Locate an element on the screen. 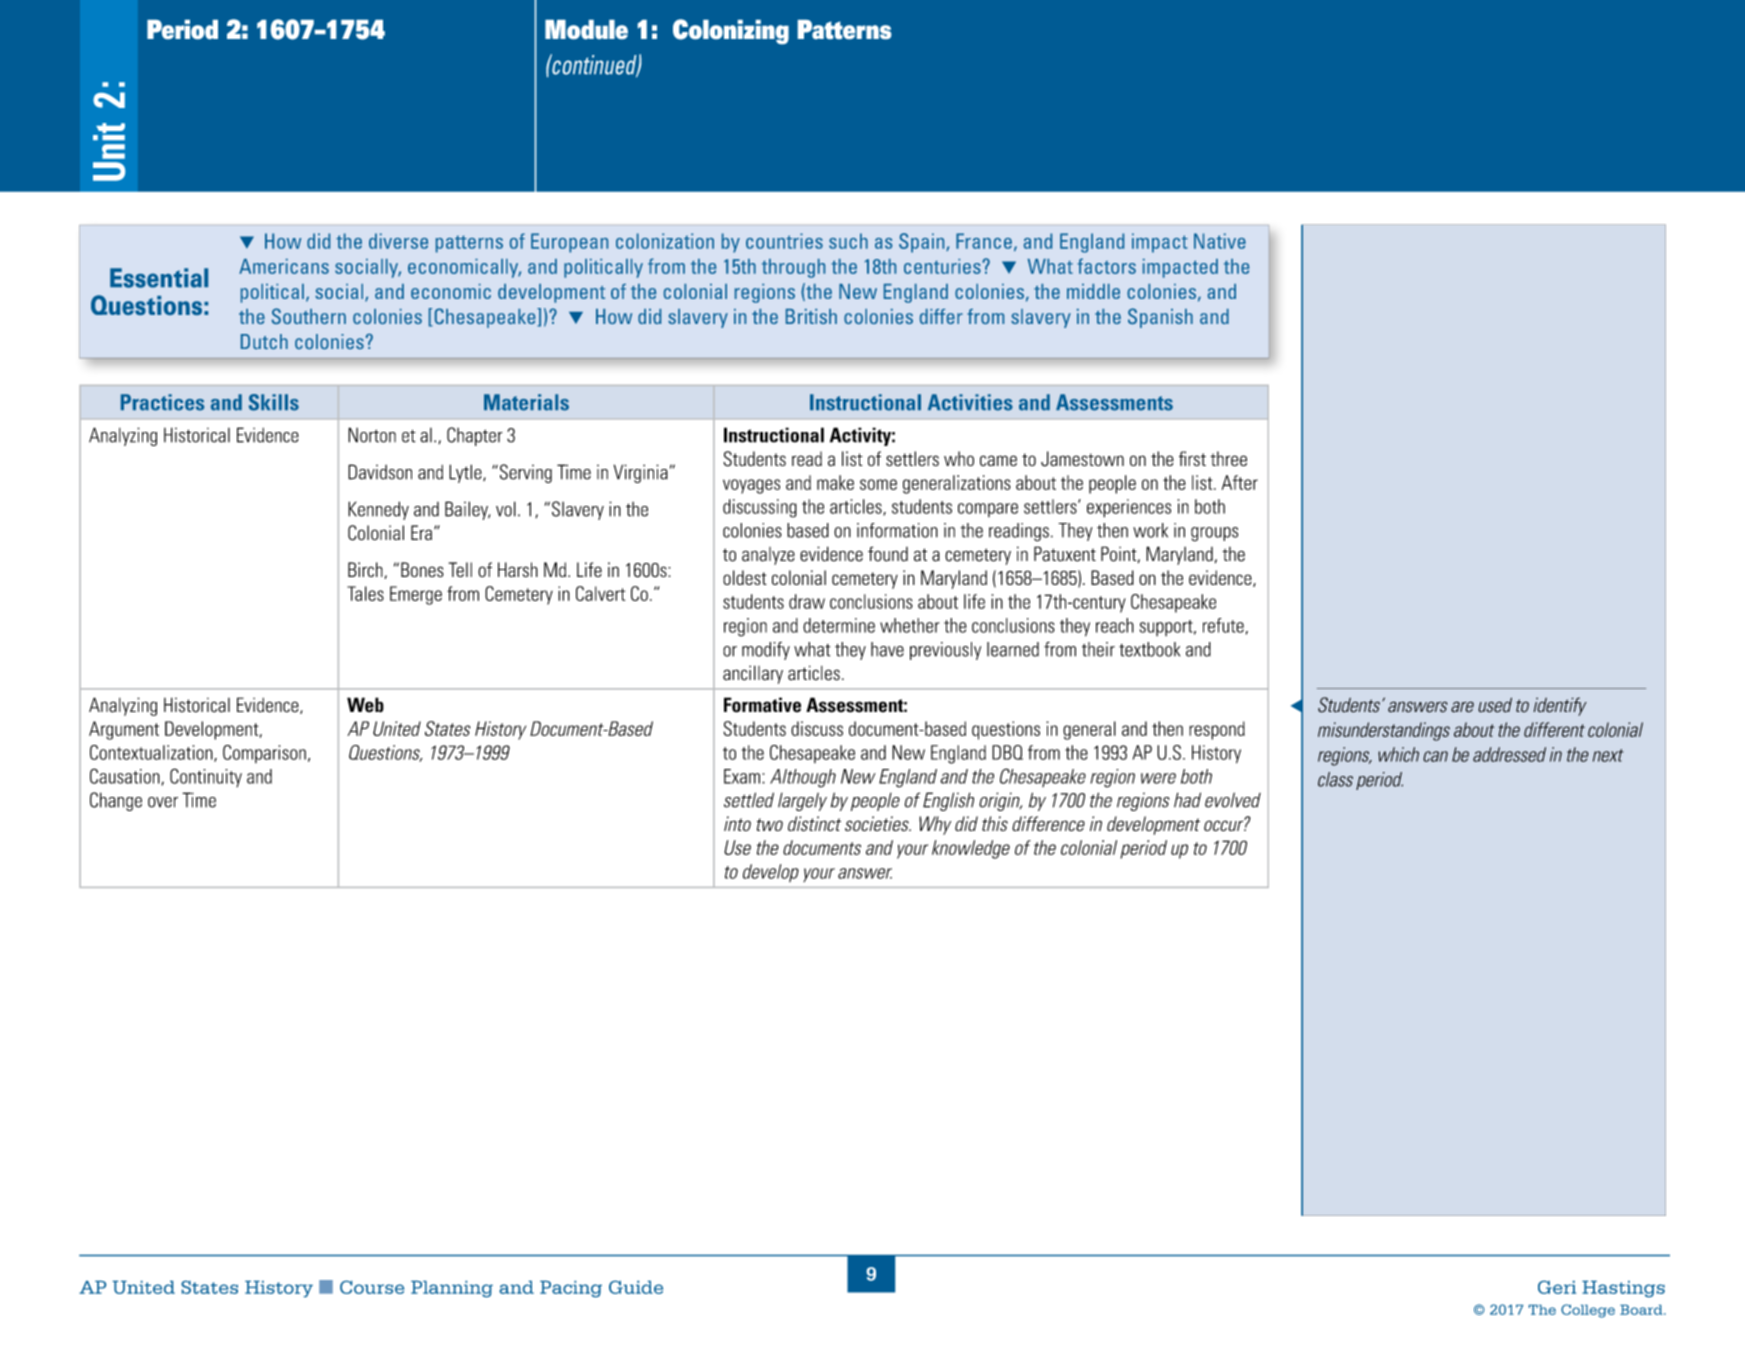  Course is located at coordinates (372, 1287).
